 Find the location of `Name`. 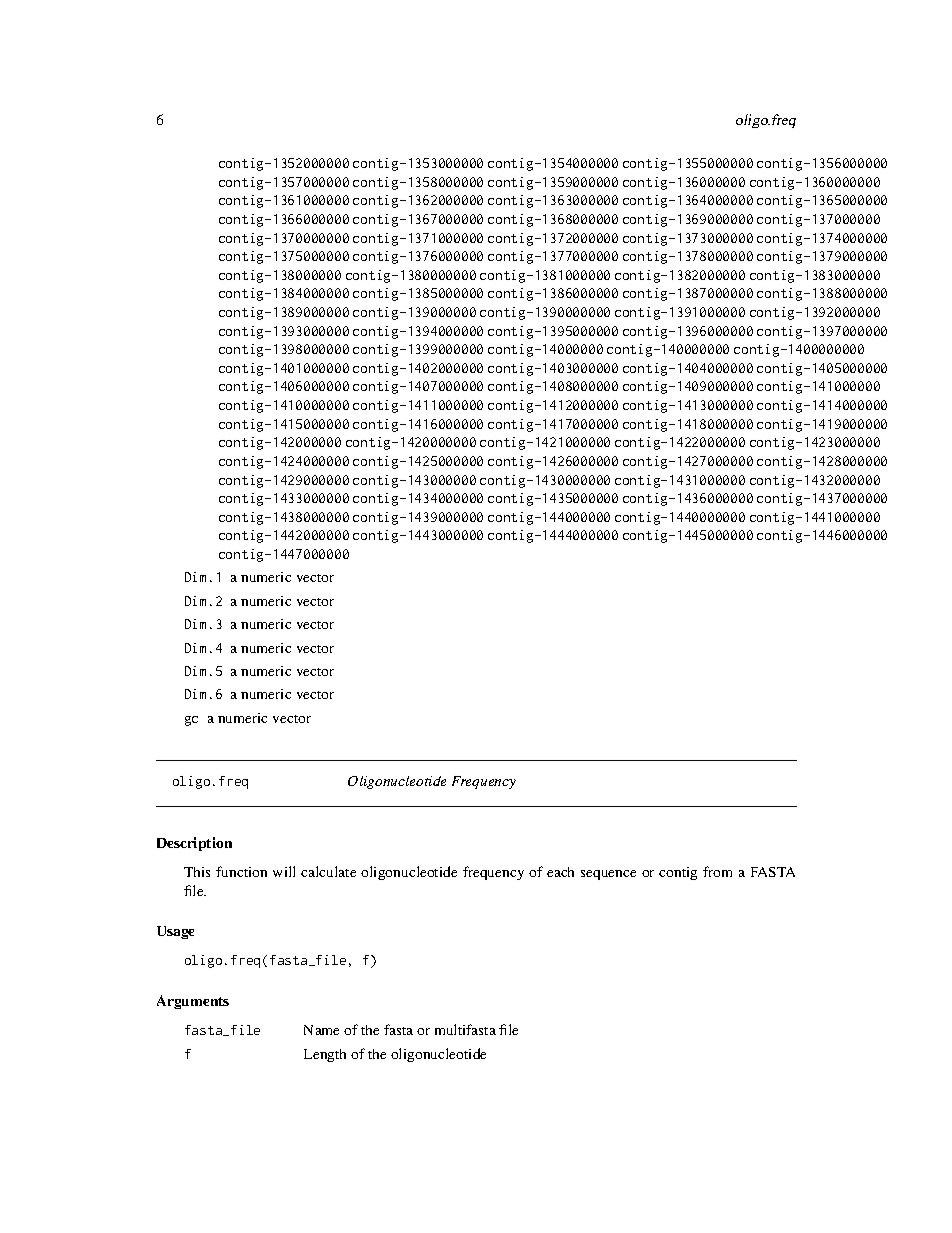

Name is located at coordinates (321, 1030).
